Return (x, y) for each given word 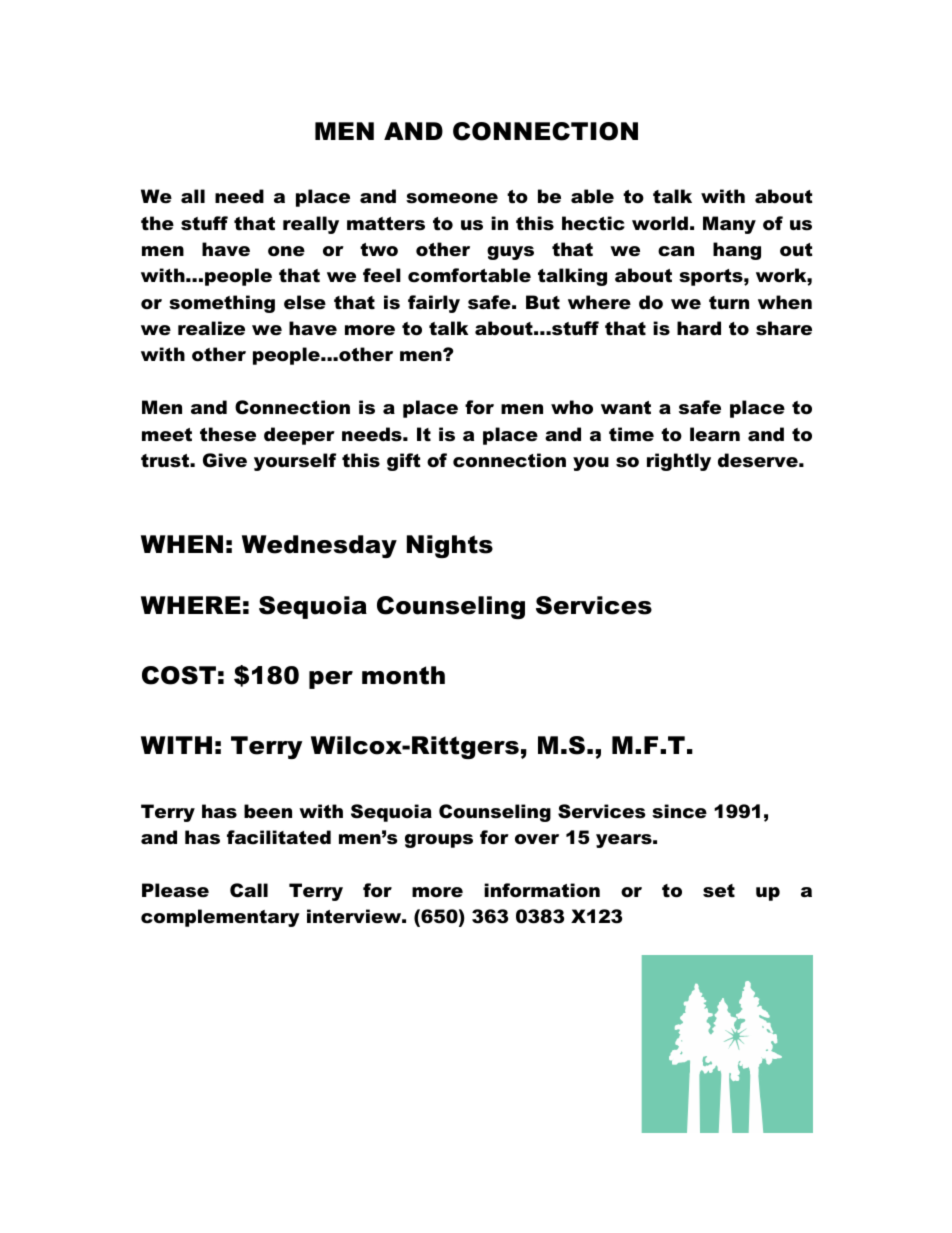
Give (225, 460)
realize (211, 328)
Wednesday (319, 546)
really (311, 225)
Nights (450, 546)
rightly (679, 462)
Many (729, 225)
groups (439, 841)
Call (249, 890)
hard (699, 328)
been (268, 811)
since (679, 811)
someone (452, 198)
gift (404, 462)
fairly (434, 304)
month (403, 675)
